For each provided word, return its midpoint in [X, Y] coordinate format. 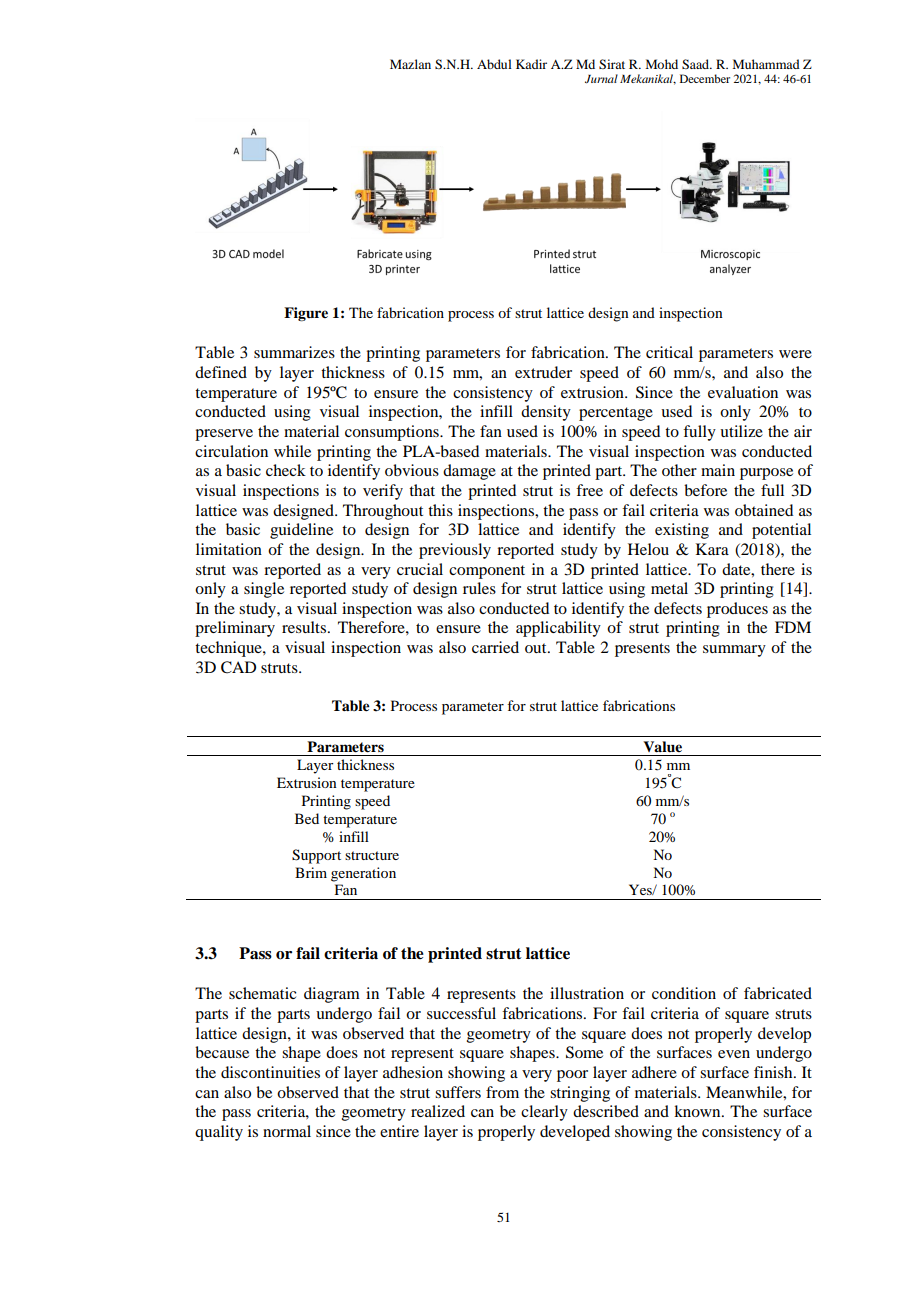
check [286, 470]
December [705, 78]
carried [495, 647]
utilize [741, 431]
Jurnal [601, 78]
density [546, 413]
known [698, 1111]
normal [287, 1131]
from [502, 1092]
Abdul [494, 64]
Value [662, 747]
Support [316, 856]
